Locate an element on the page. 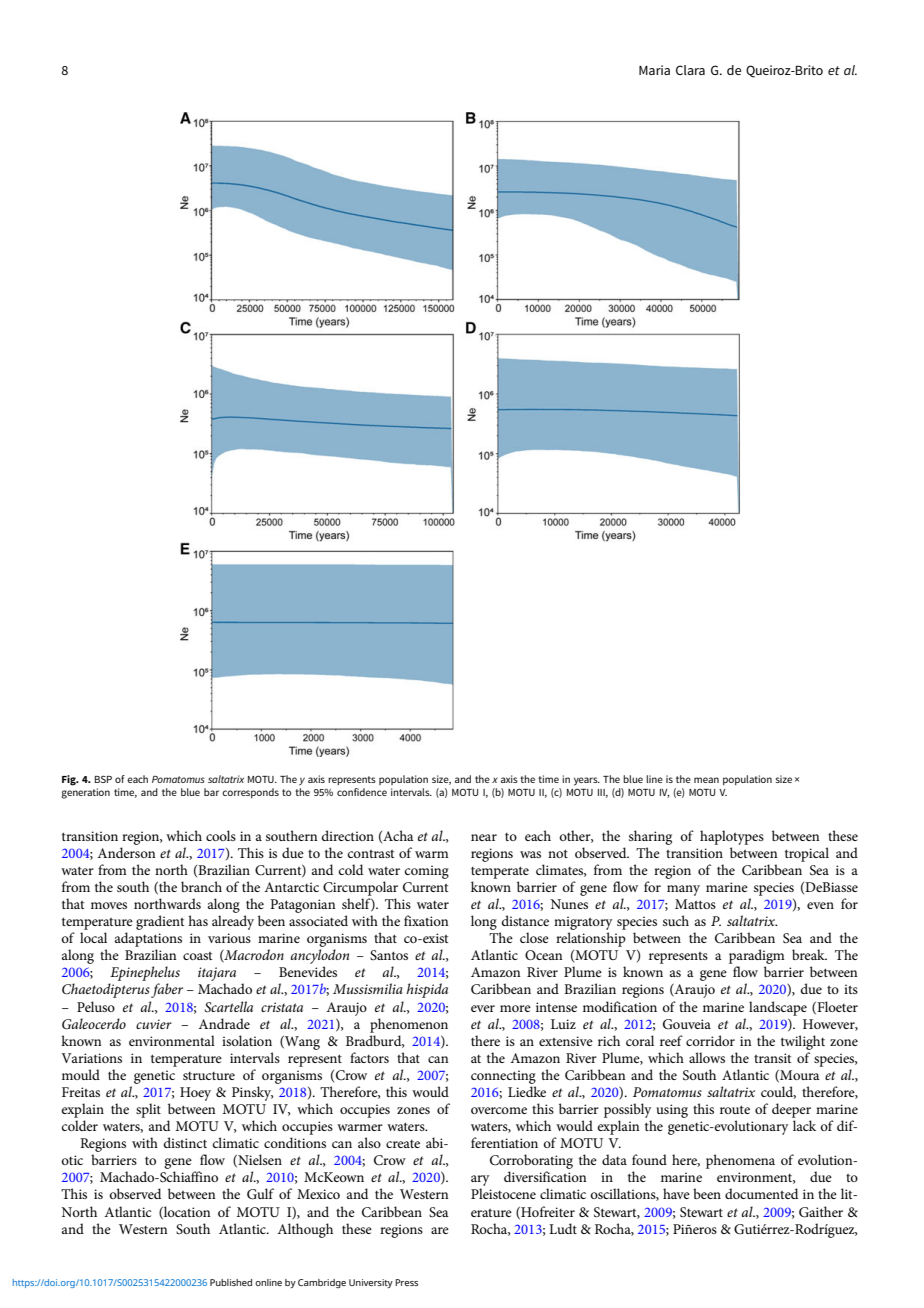  Maria is located at coordinates (654, 70).
